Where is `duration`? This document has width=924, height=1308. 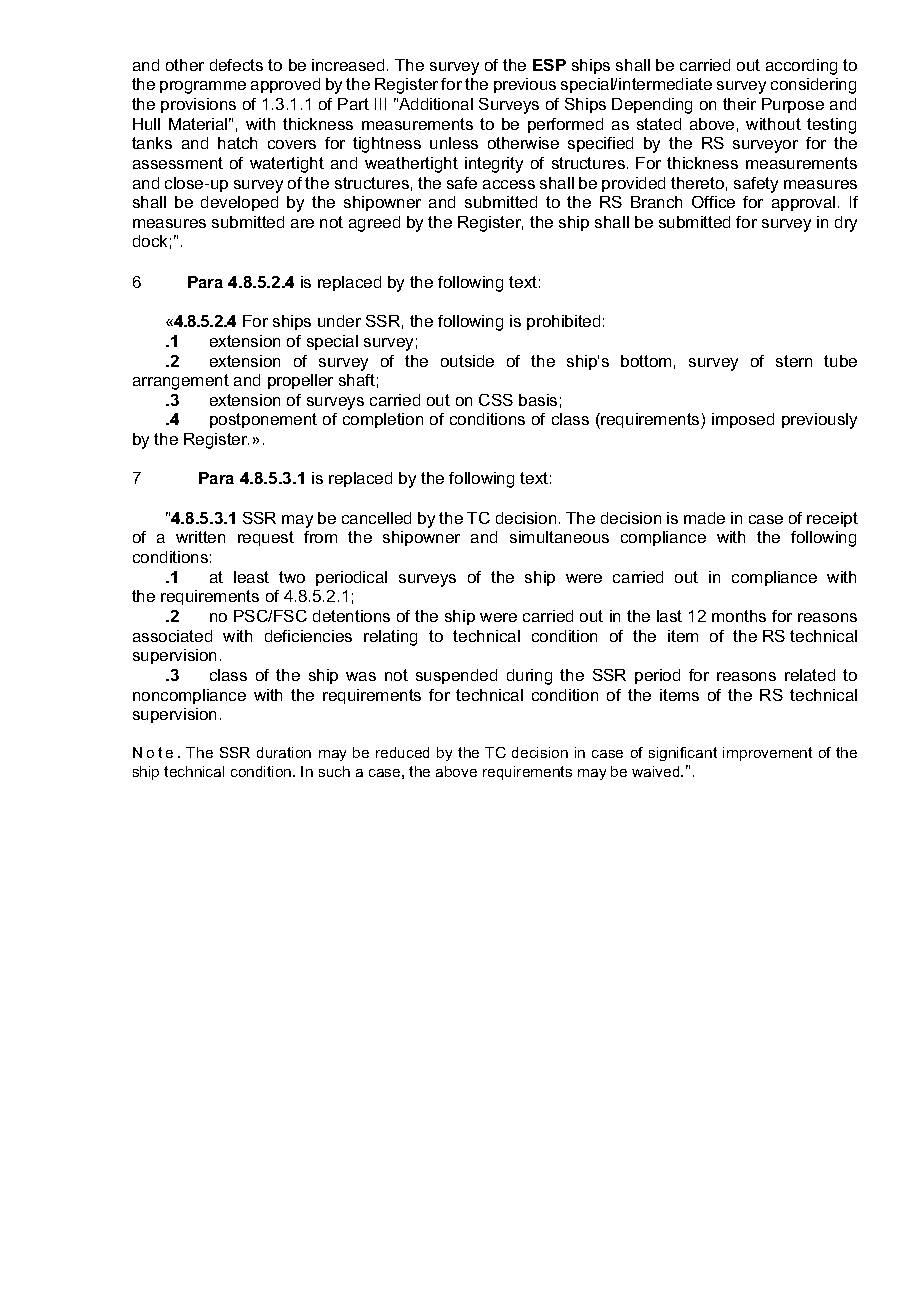
duration is located at coordinates (284, 752).
